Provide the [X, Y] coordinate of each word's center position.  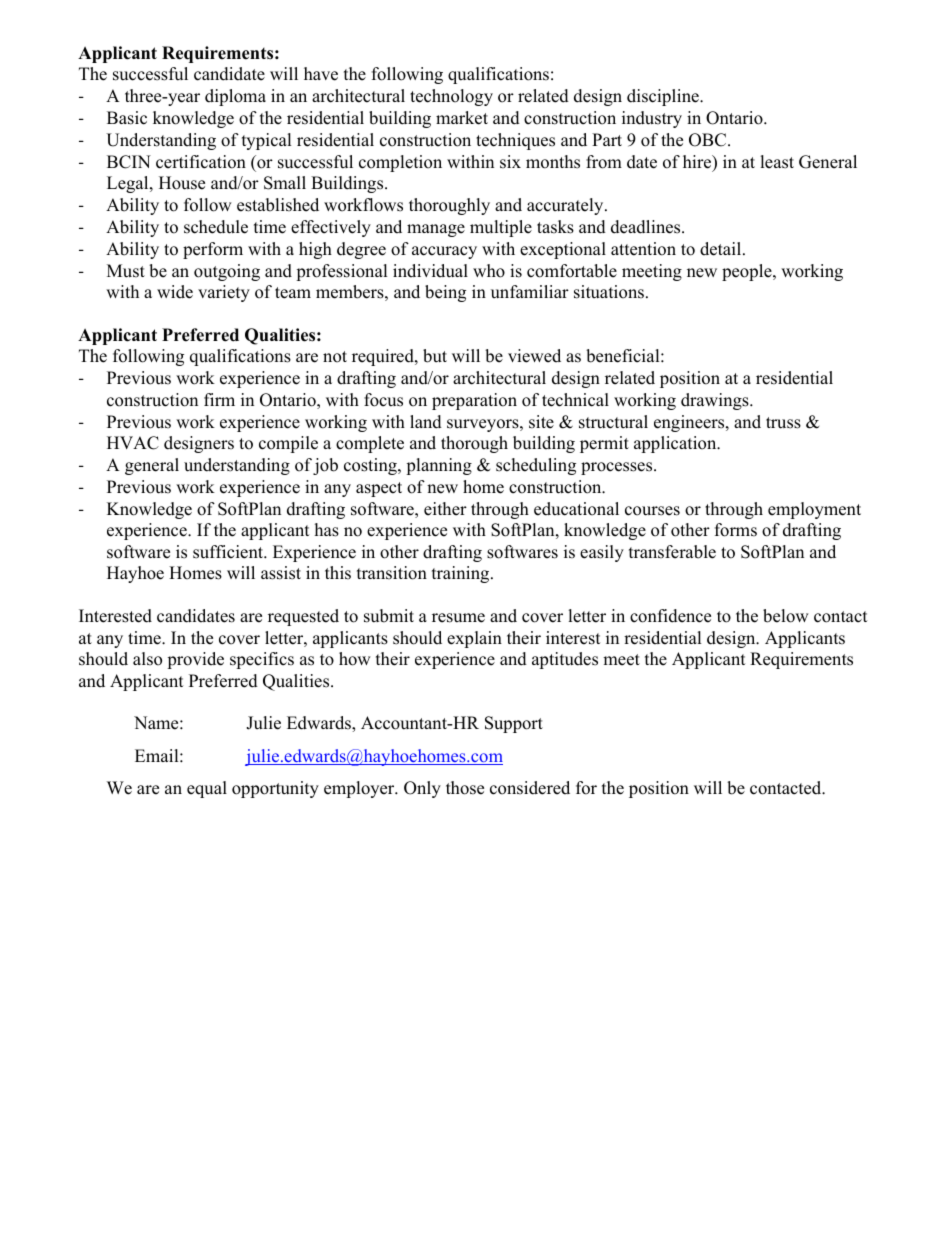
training [462, 574]
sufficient [229, 552]
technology [451, 97]
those [465, 788]
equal [207, 789]
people [748, 272]
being [445, 293]
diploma [235, 97]
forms [736, 530]
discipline [664, 97]
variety [224, 293]
